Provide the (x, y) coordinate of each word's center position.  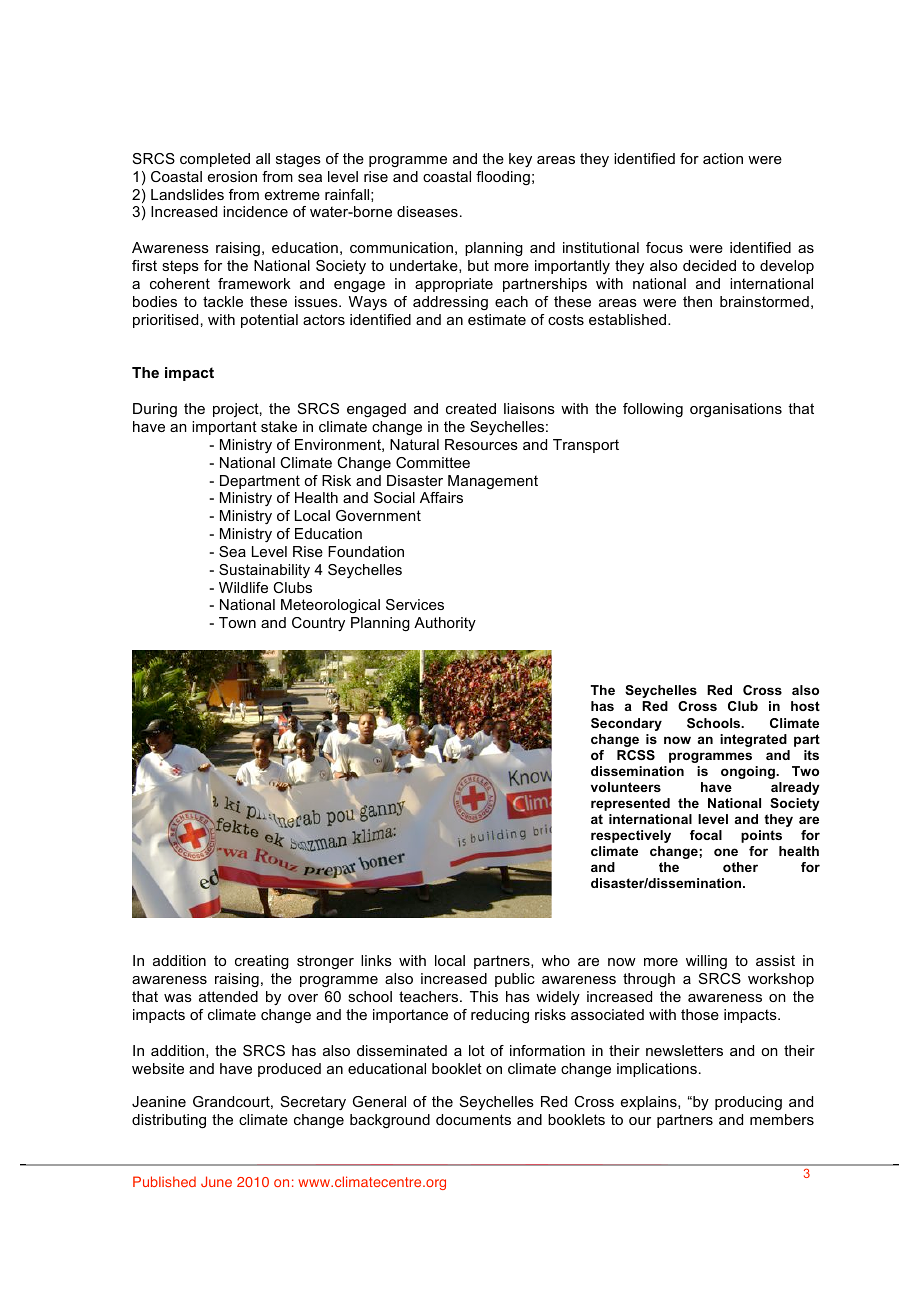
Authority (445, 624)
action (723, 158)
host (805, 706)
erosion (232, 176)
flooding (503, 178)
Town (237, 622)
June (216, 1181)
